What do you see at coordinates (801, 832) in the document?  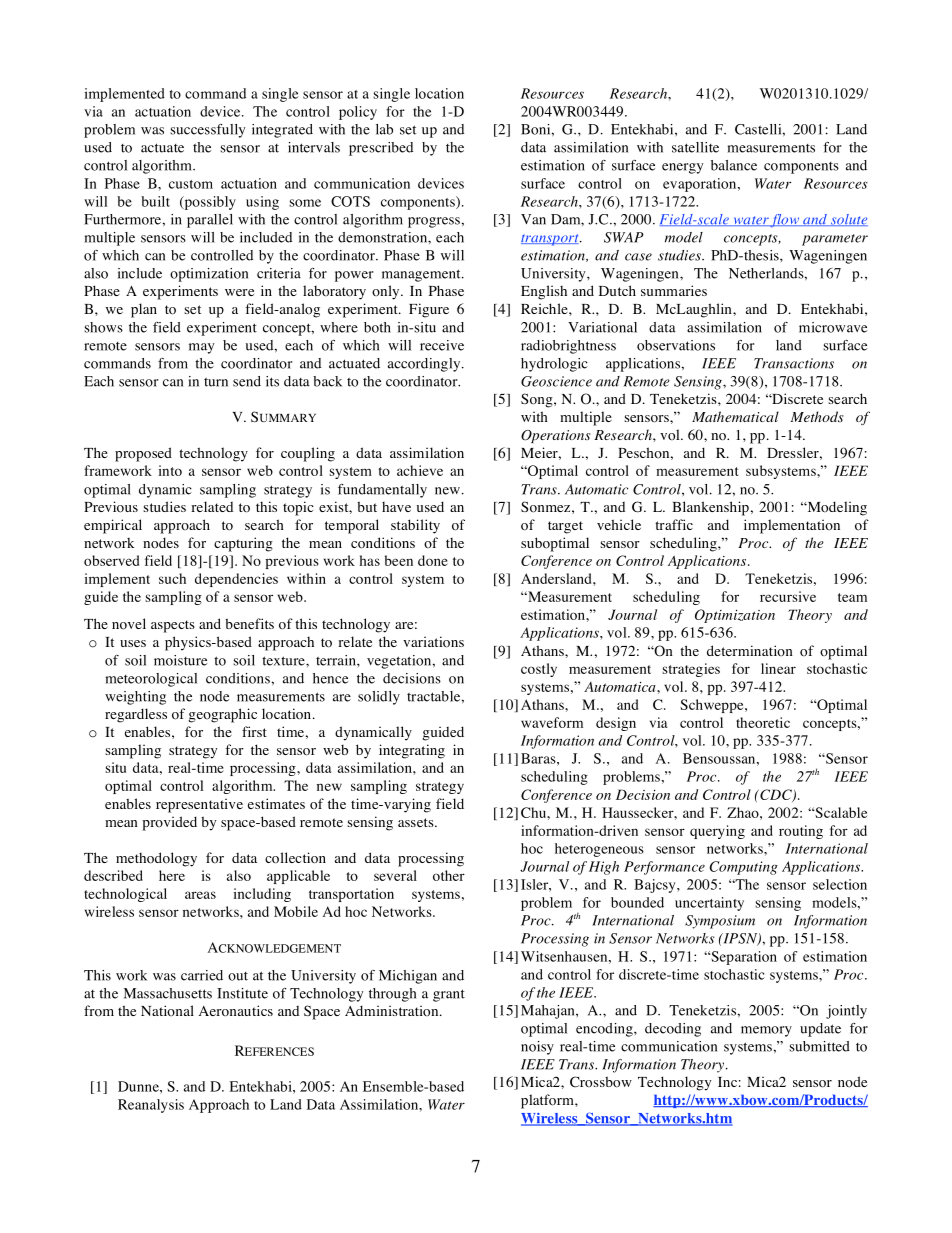 I see `routing` at bounding box center [801, 832].
